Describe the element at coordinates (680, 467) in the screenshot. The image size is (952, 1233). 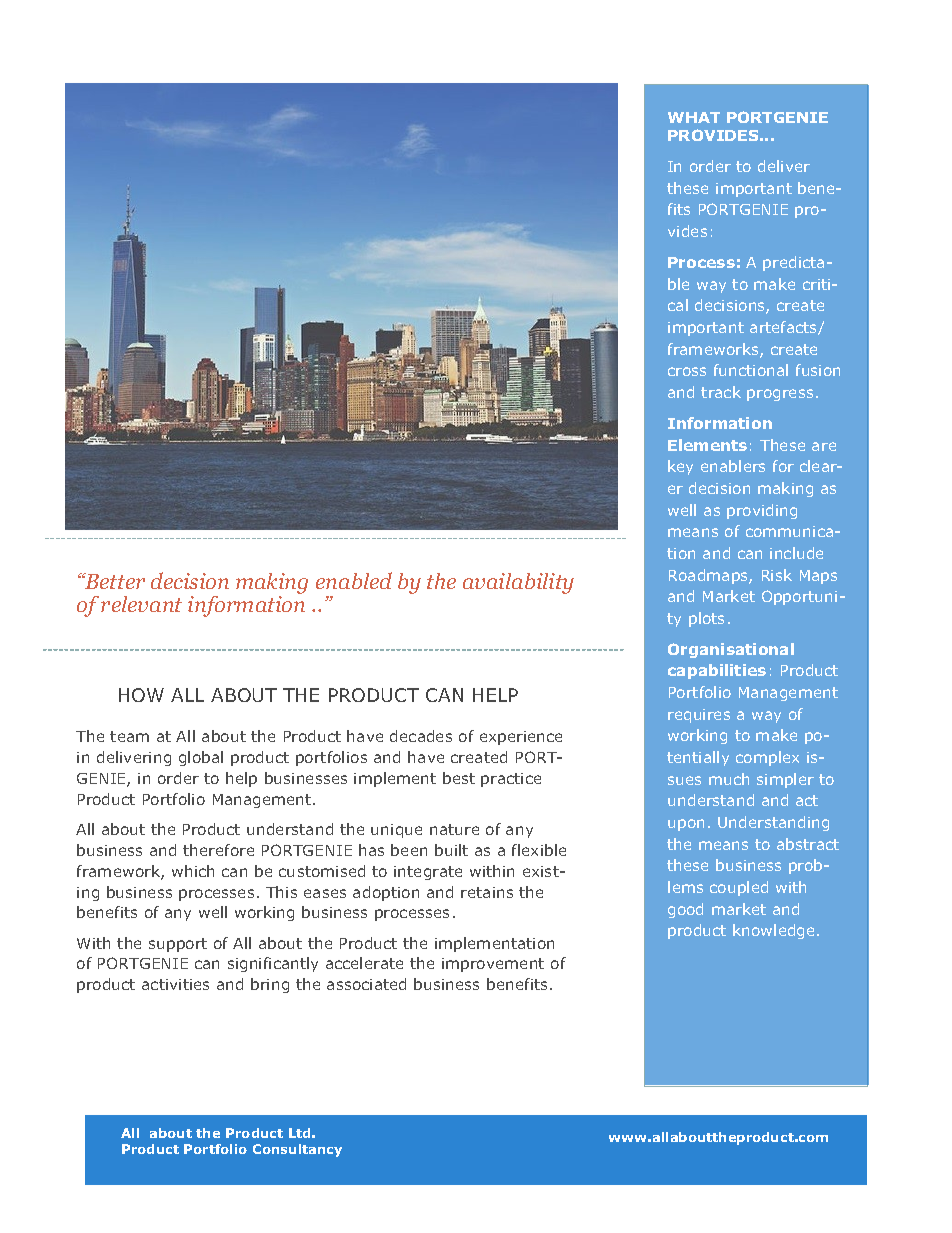
I see `key` at that location.
